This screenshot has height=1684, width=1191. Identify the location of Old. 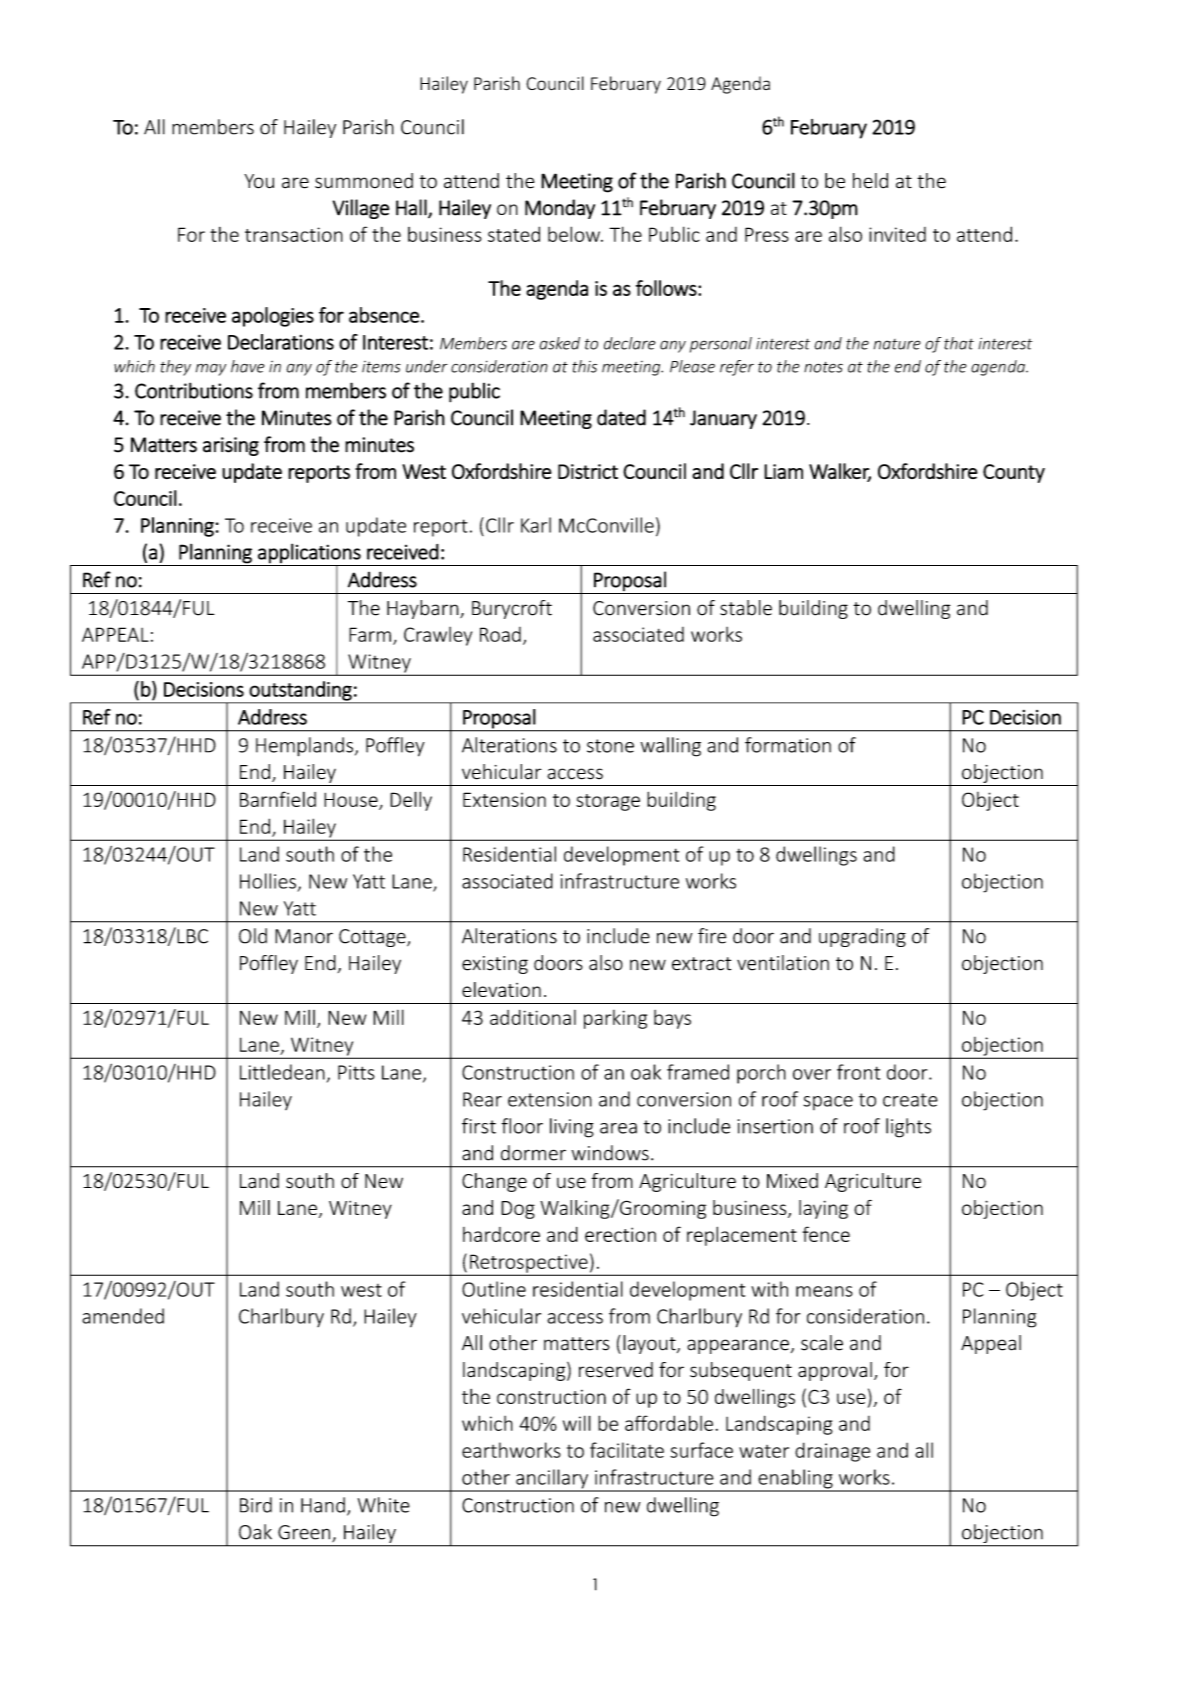
(253, 936).
